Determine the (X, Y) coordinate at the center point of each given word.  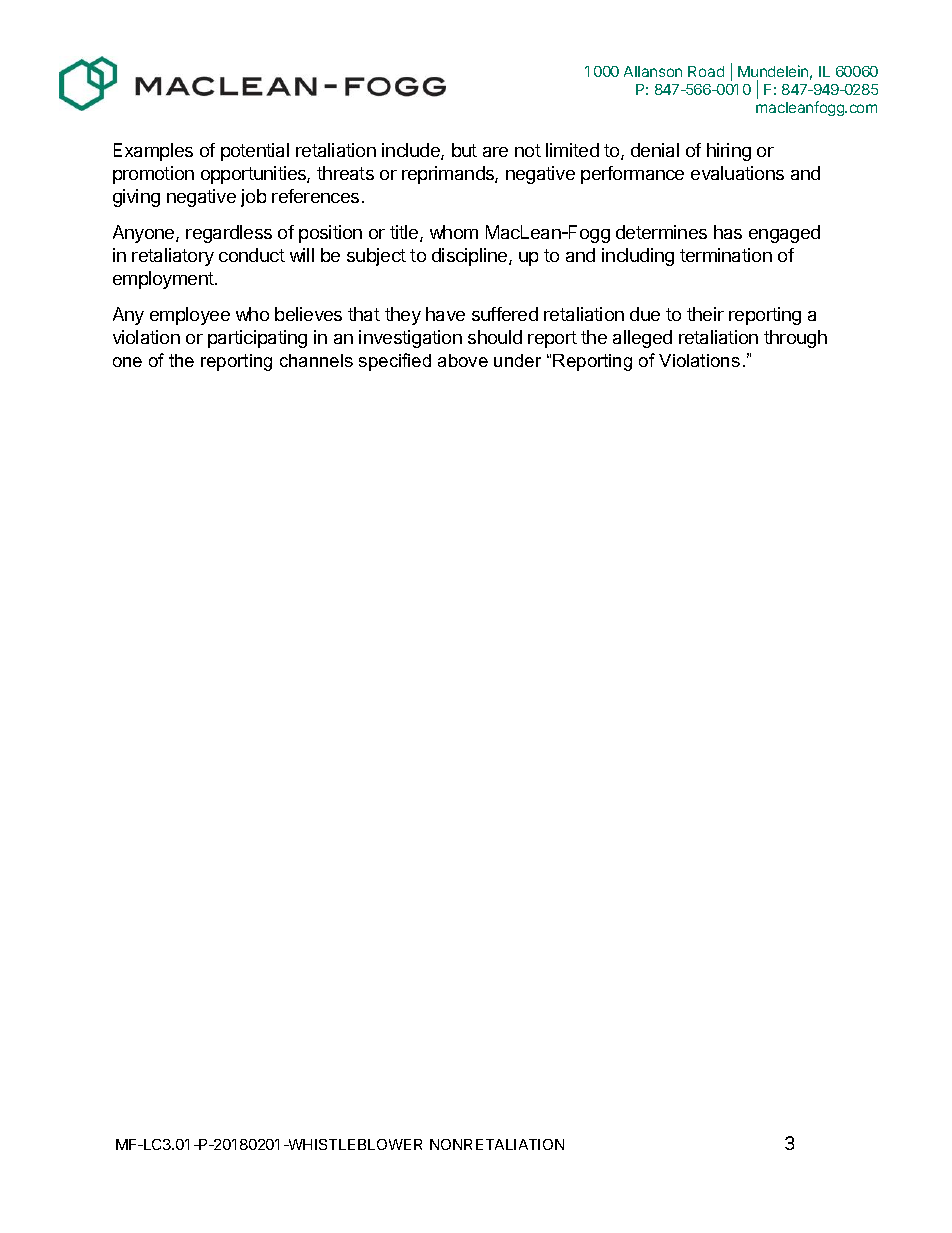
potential (255, 152)
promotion (153, 175)
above (463, 360)
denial (655, 150)
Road (706, 71)
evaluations (737, 173)
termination (726, 255)
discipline (471, 257)
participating (257, 339)
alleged (642, 339)
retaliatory (173, 257)
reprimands (449, 175)
